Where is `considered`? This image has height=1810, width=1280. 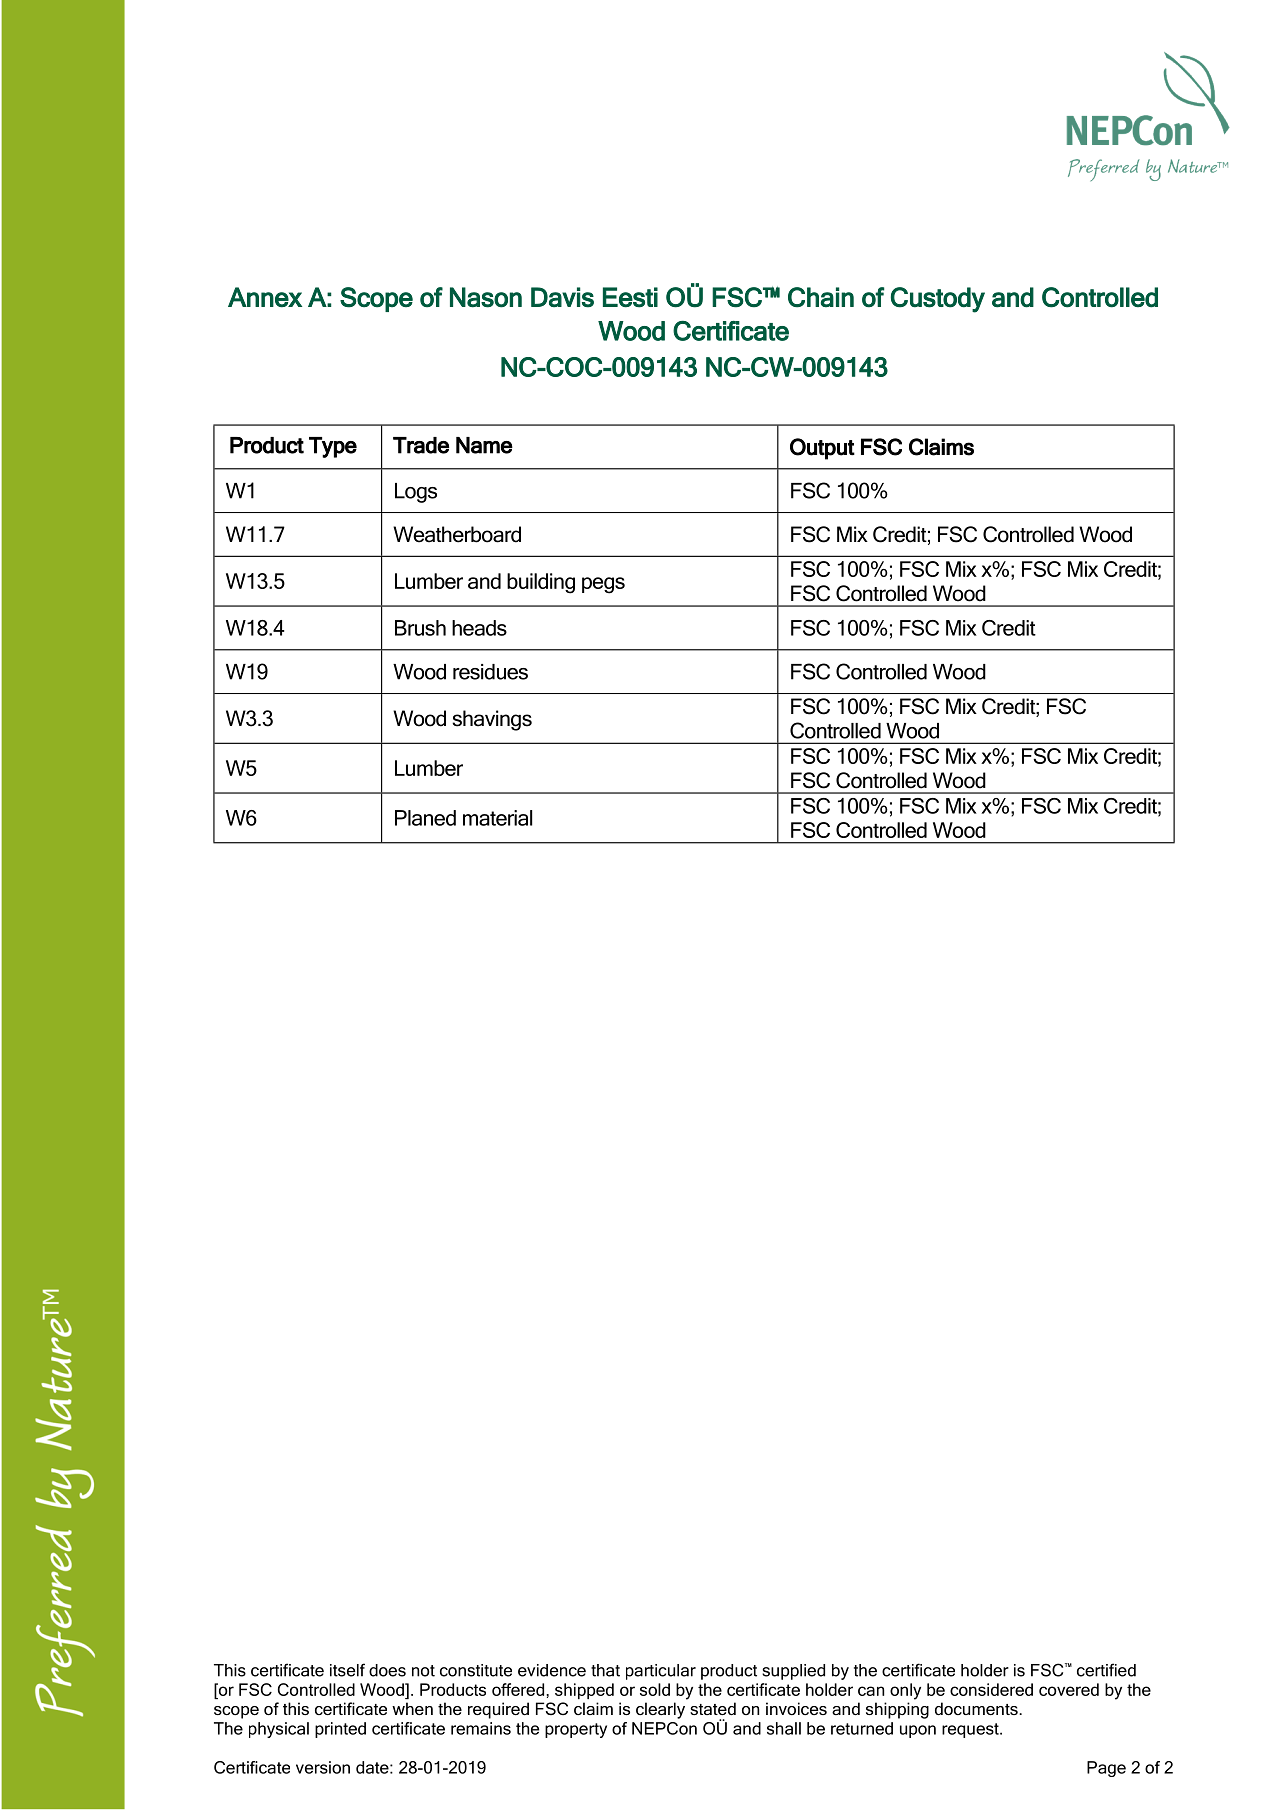 considered is located at coordinates (991, 1689).
